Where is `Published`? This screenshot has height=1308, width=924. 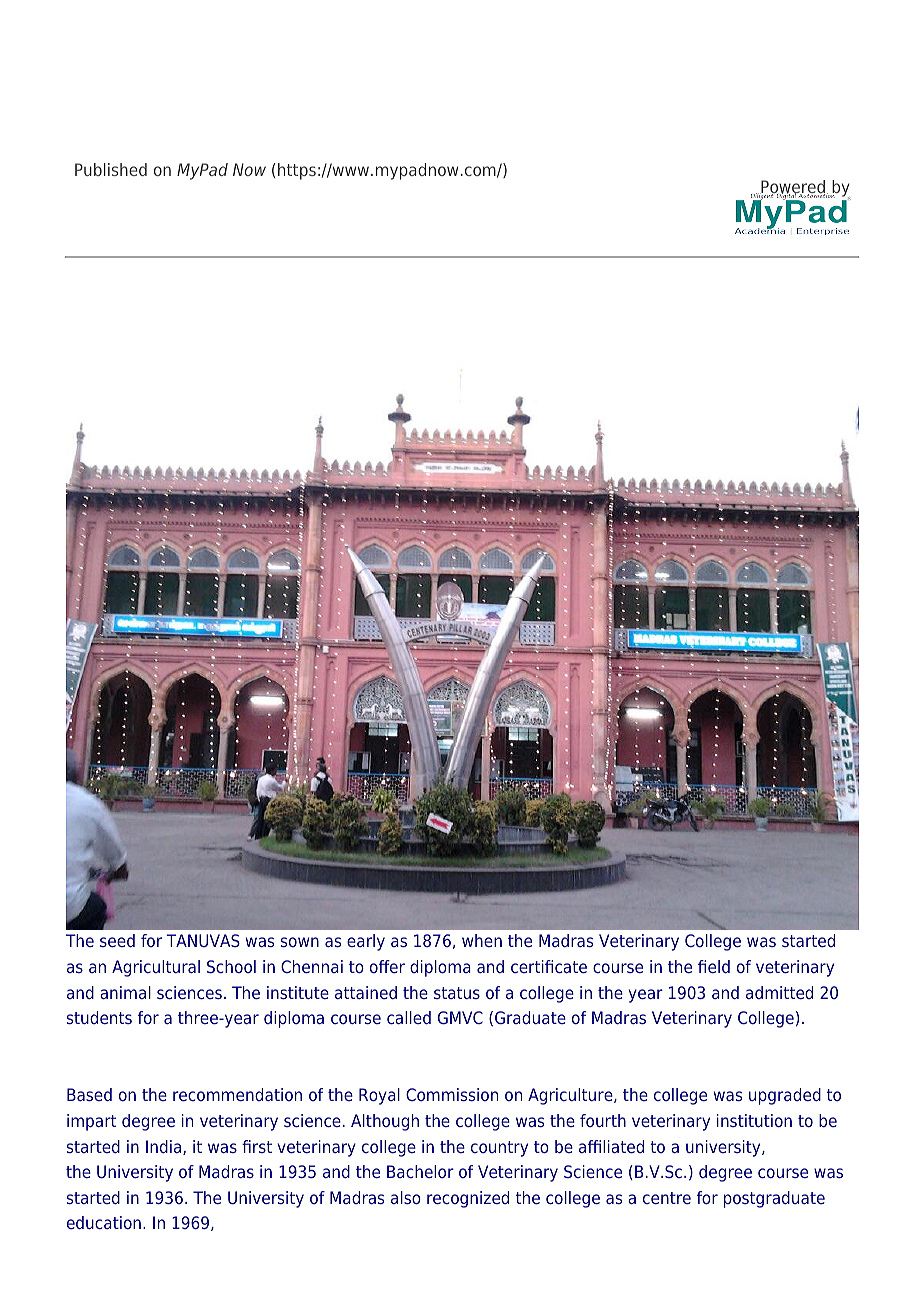
Published is located at coordinates (111, 169).
